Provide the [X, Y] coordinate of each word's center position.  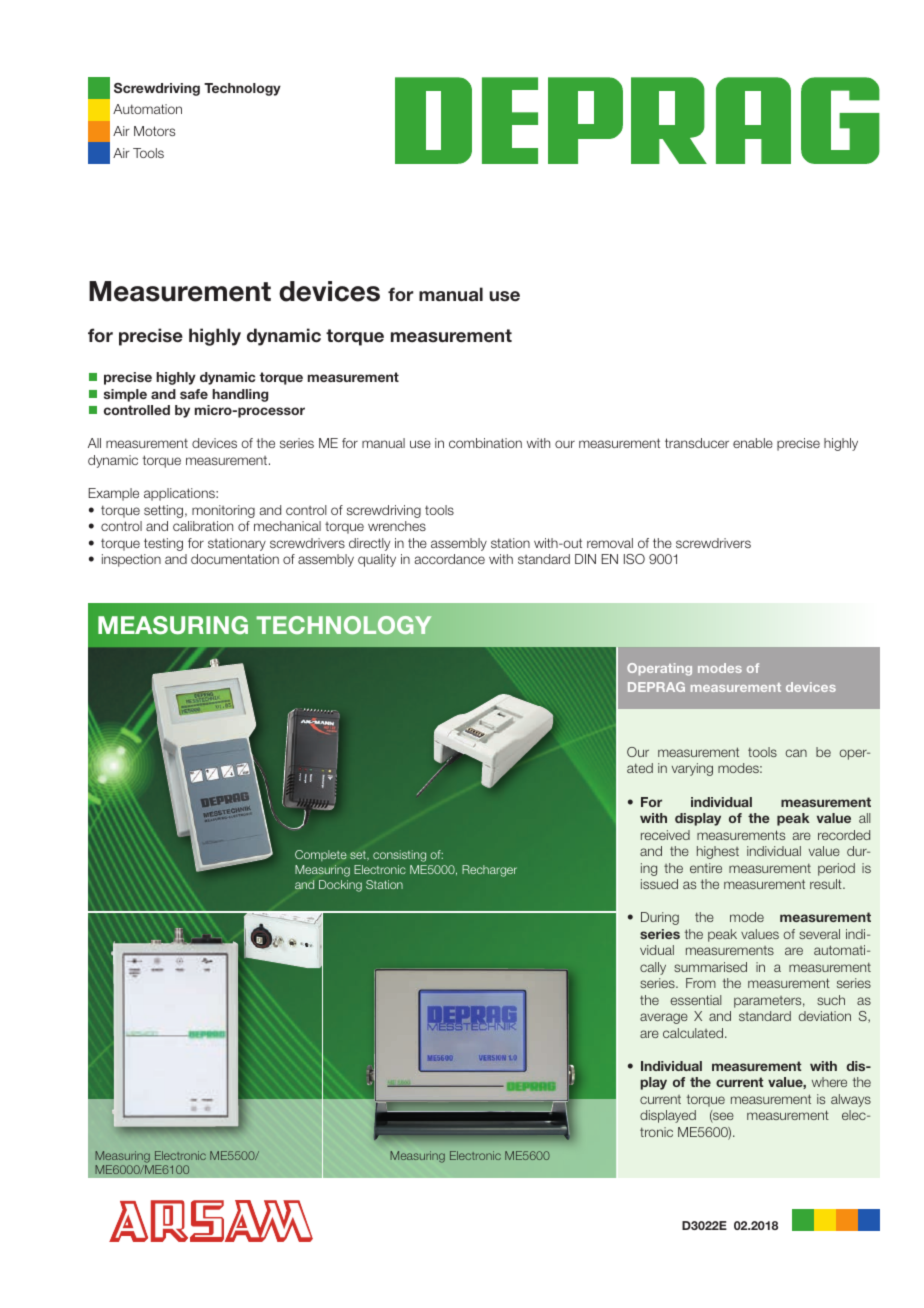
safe [194, 394]
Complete [321, 855]
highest [718, 852]
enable [753, 443]
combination [485, 443]
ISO [634, 559]
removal [610, 543]
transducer [697, 443]
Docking [340, 886]
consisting [399, 856]
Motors [154, 131]
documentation [235, 559]
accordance [450, 559]
